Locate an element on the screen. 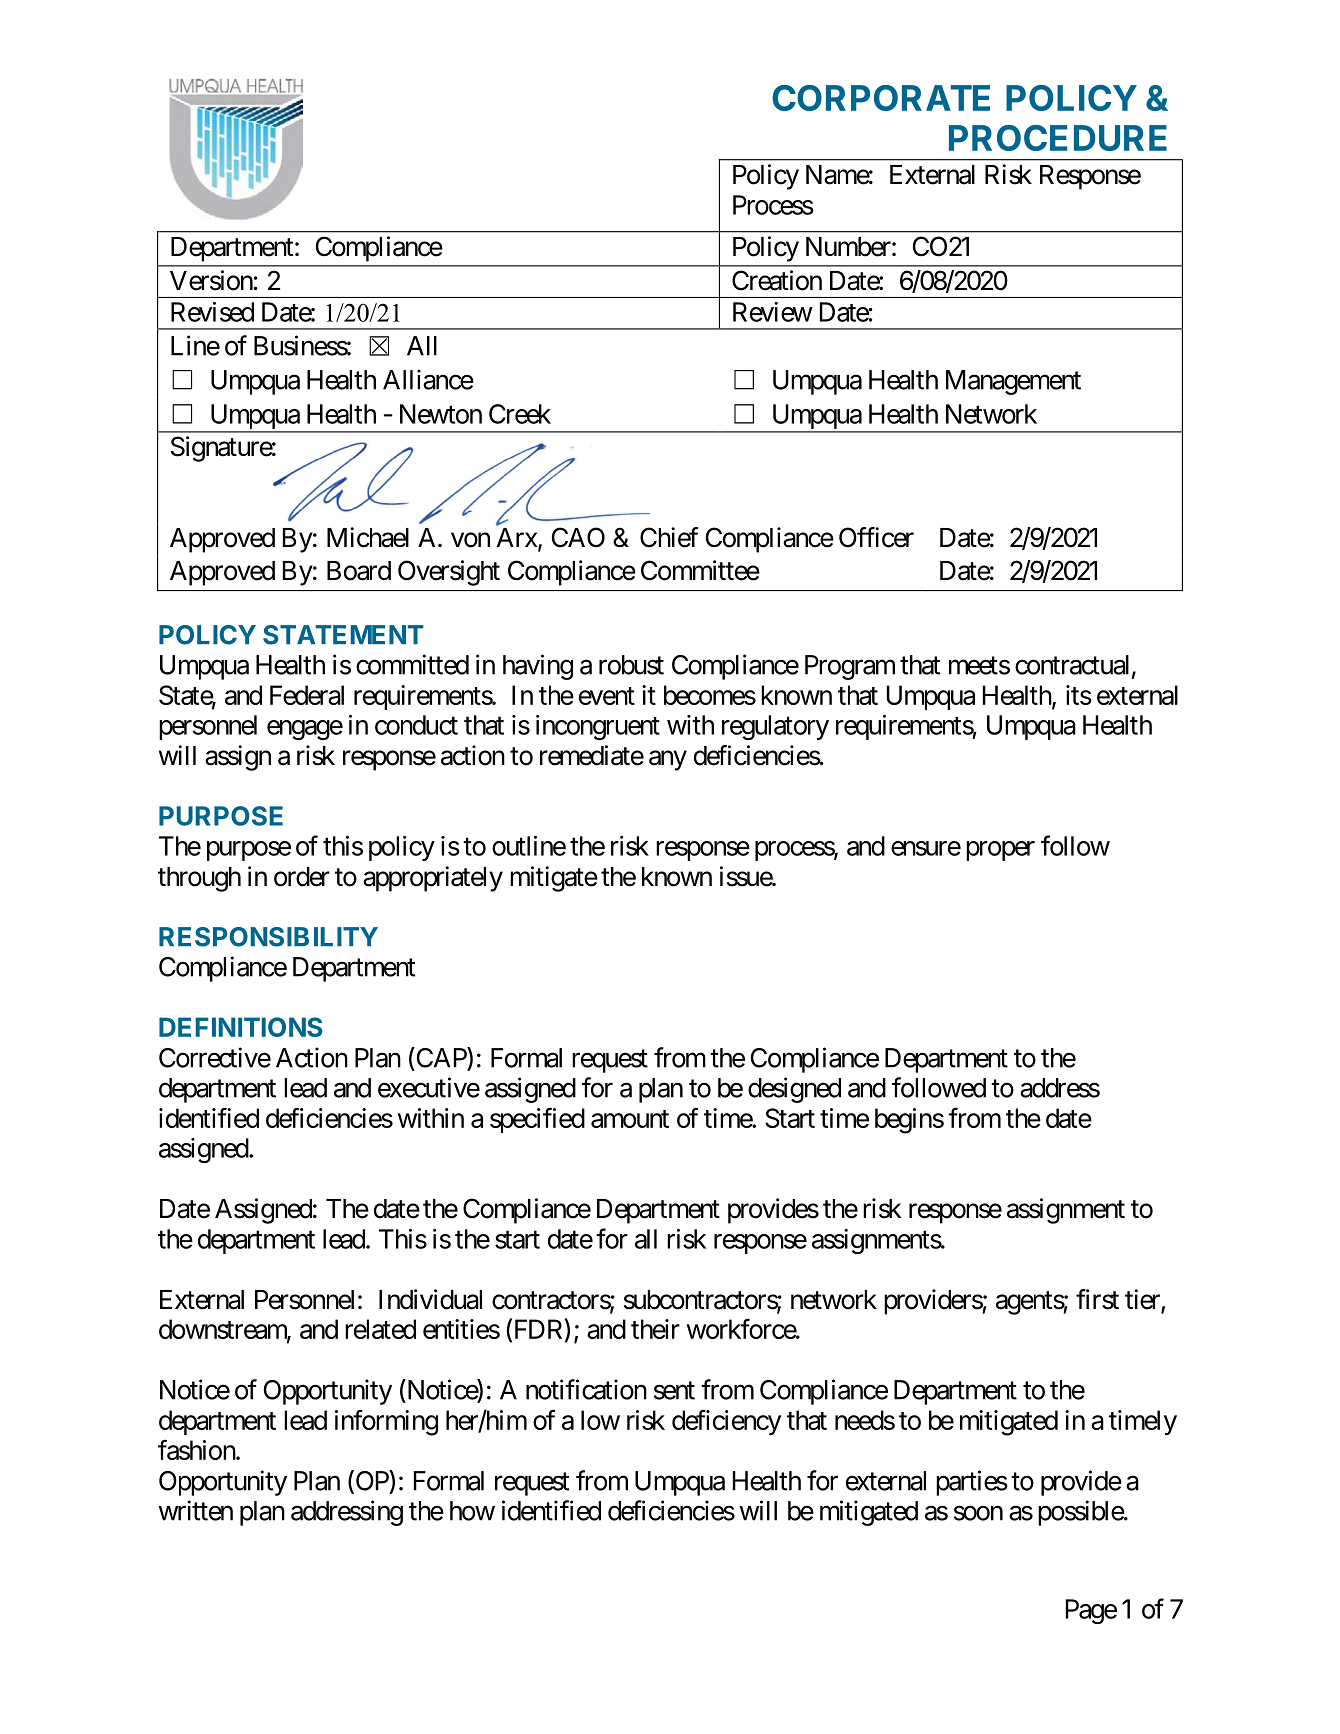  Management is located at coordinates (1013, 382).
